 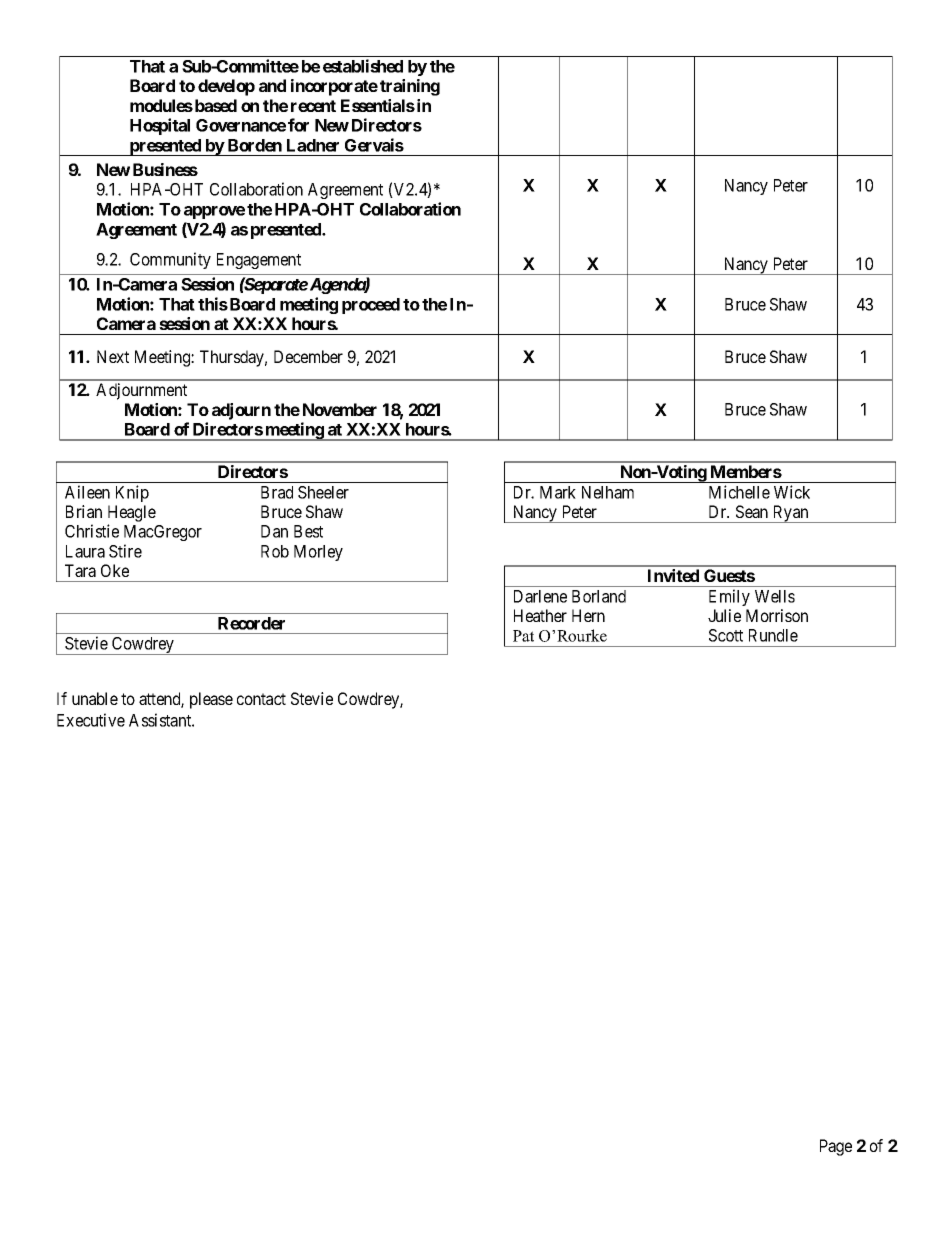 What do you see at coordinates (363, 66) in the screenshot?
I see `established` at bounding box center [363, 66].
